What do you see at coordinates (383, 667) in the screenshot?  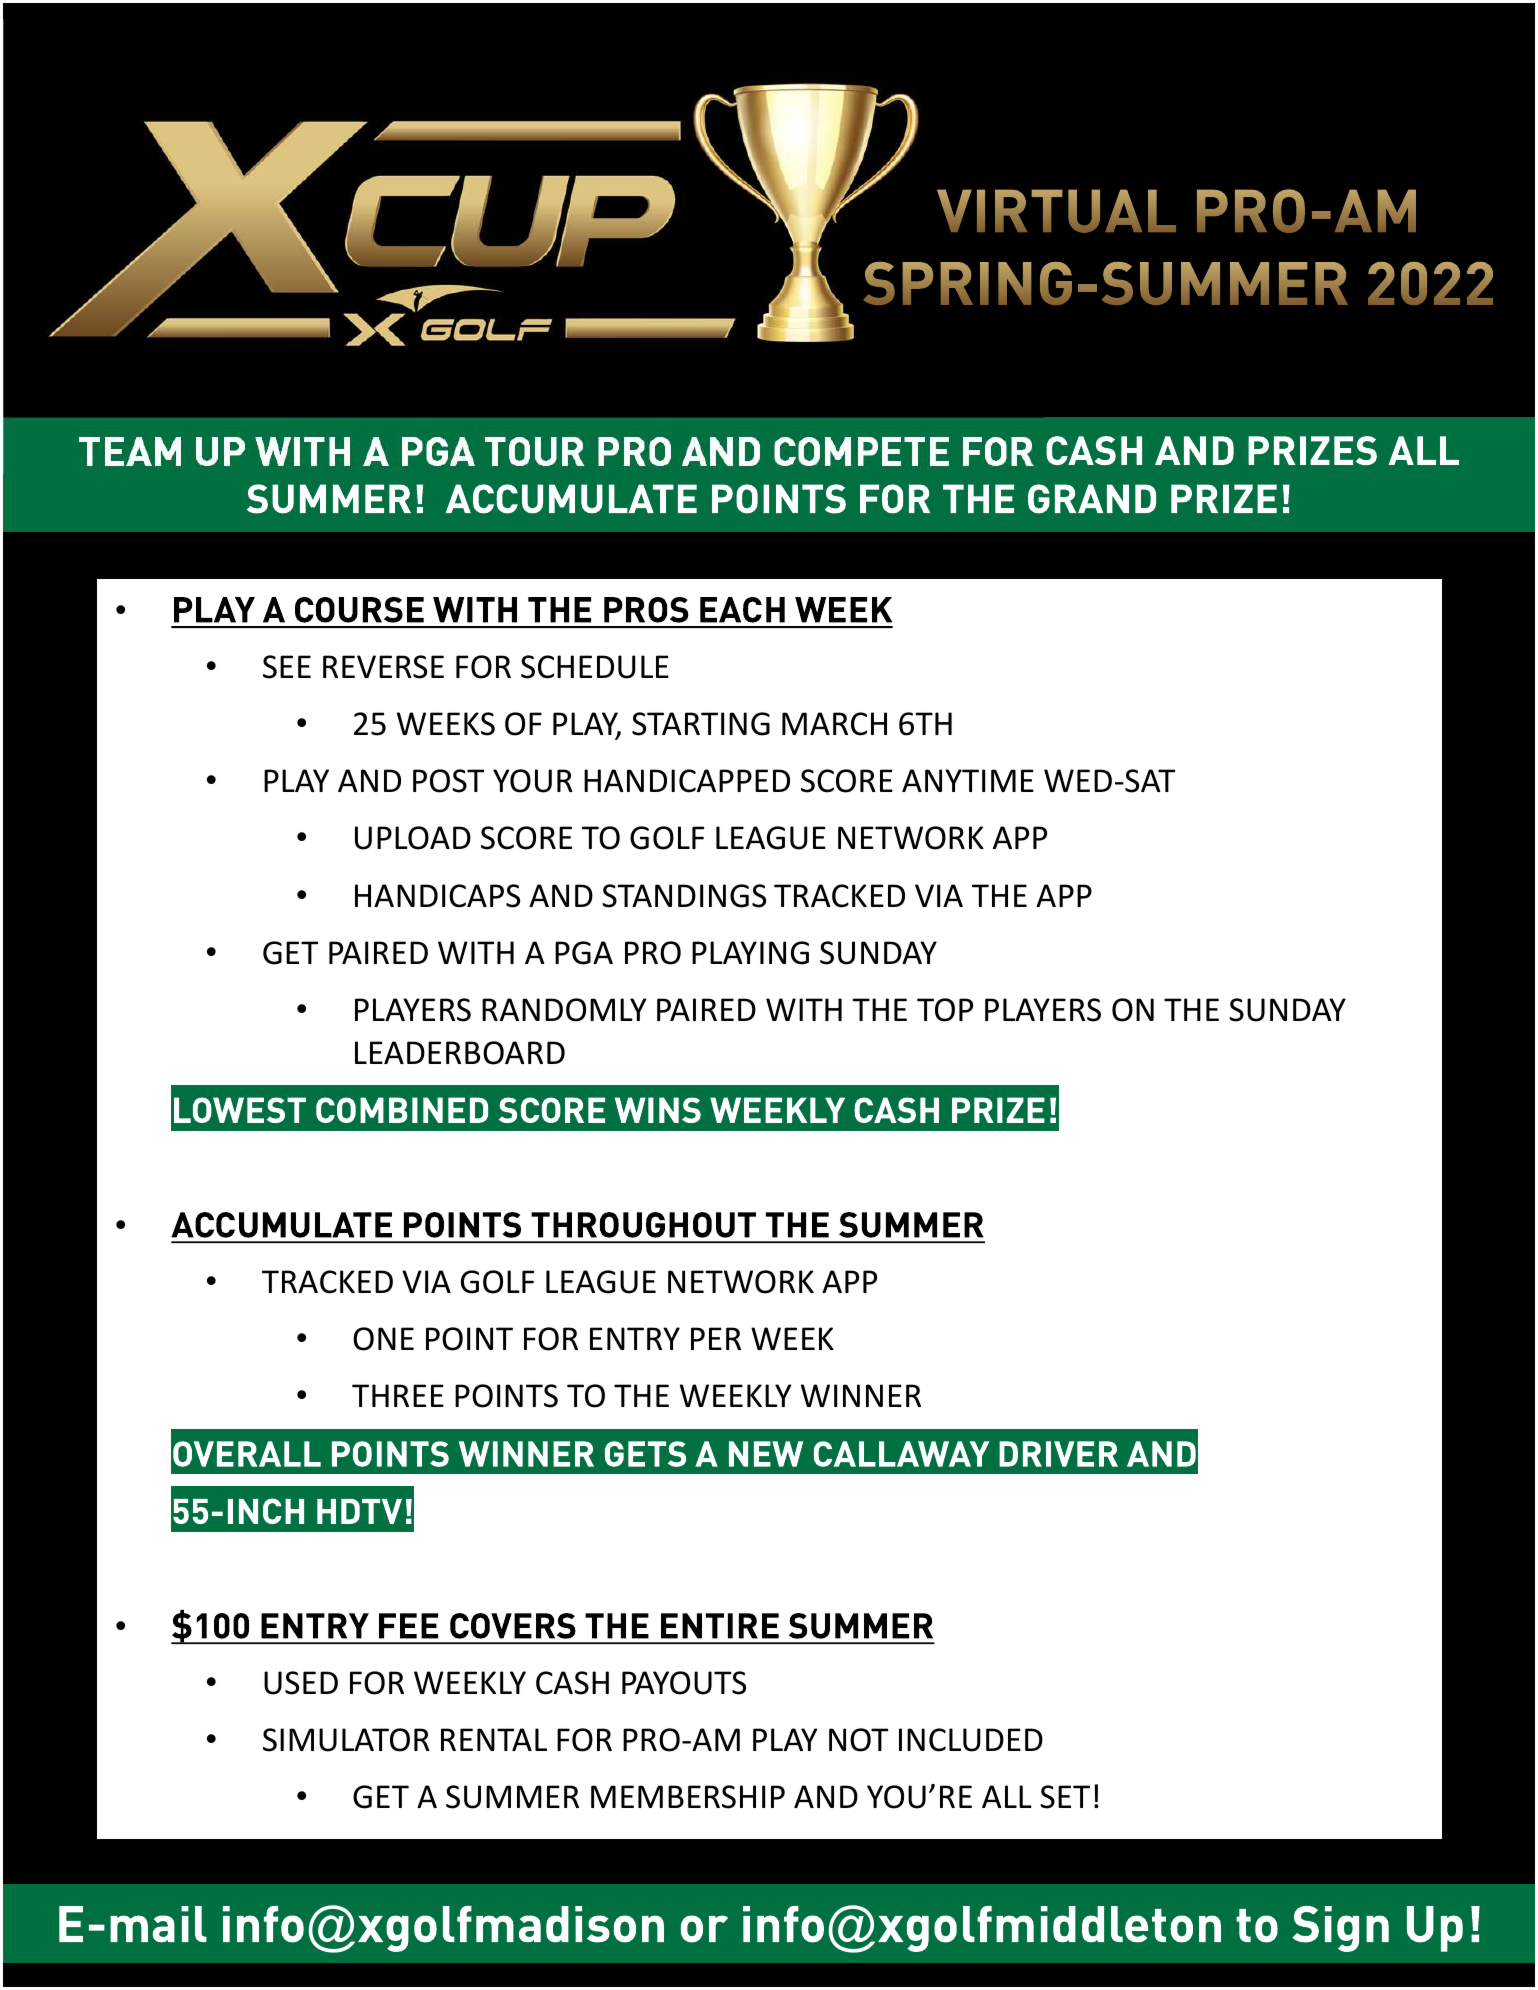 I see `REVERSE` at bounding box center [383, 667].
